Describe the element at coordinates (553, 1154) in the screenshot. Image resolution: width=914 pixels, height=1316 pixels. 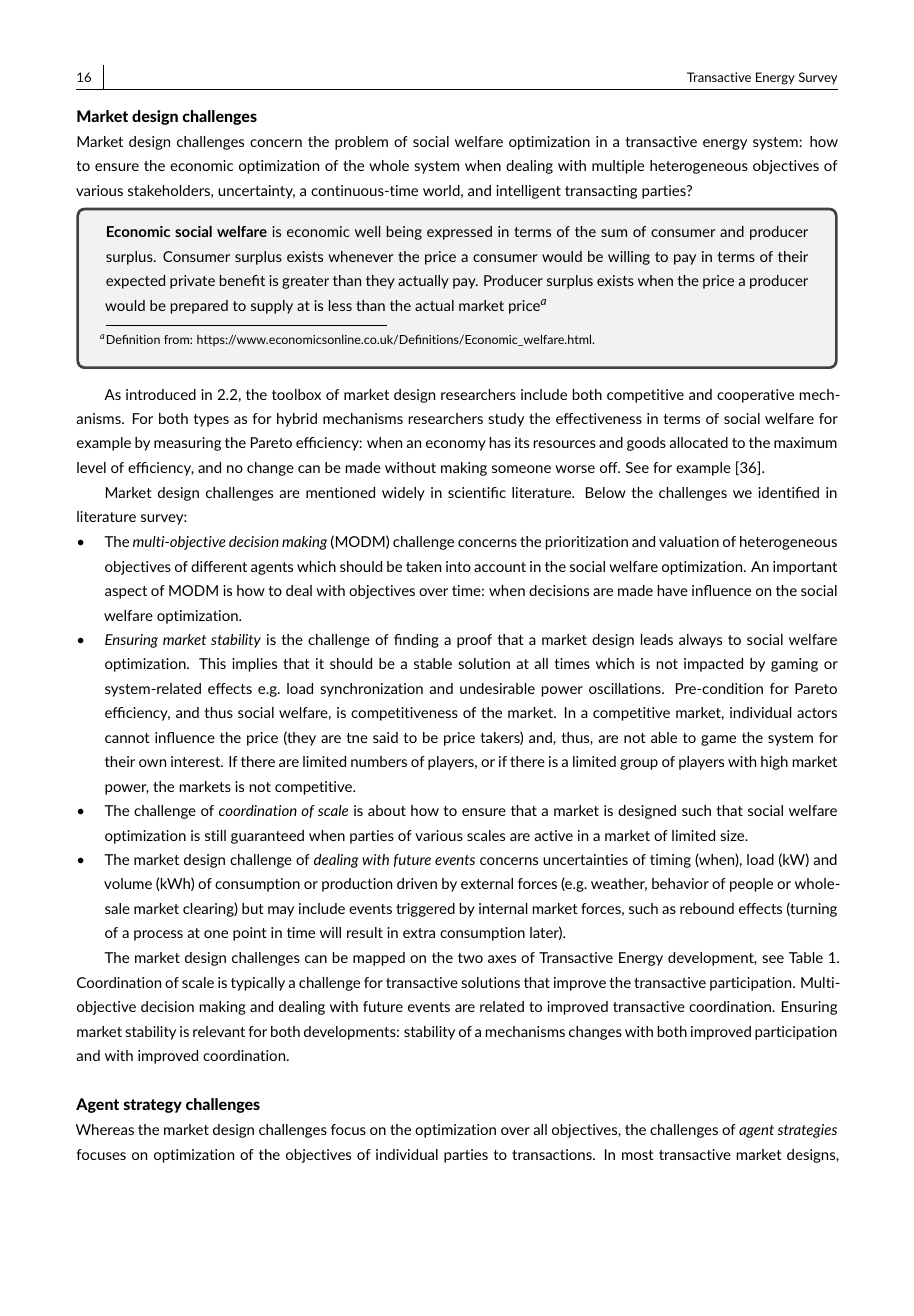
I see `transactions` at that location.
